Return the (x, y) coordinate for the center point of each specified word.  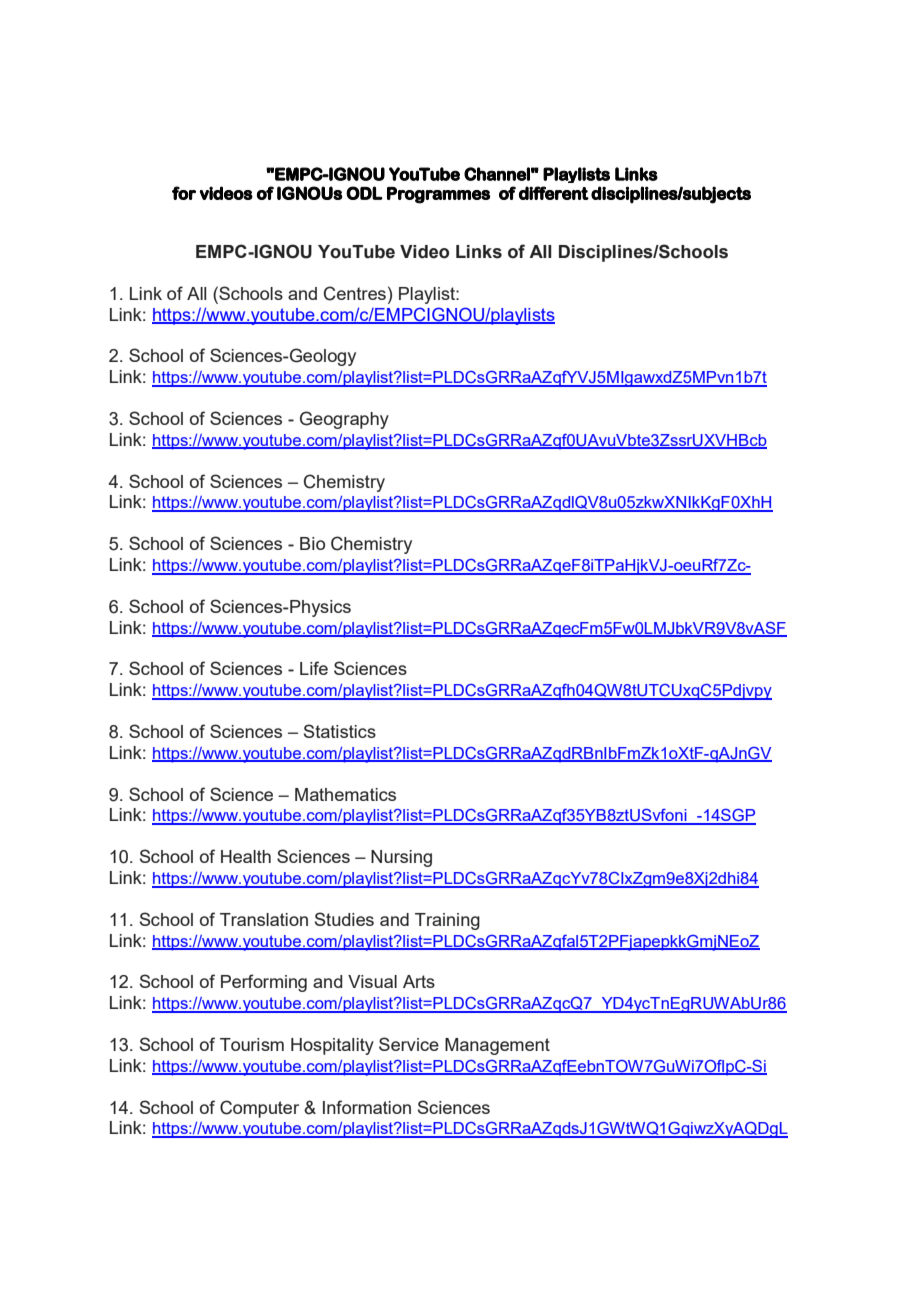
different (554, 193)
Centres (355, 293)
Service (409, 1044)
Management (497, 1046)
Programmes (438, 195)
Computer (259, 1109)
